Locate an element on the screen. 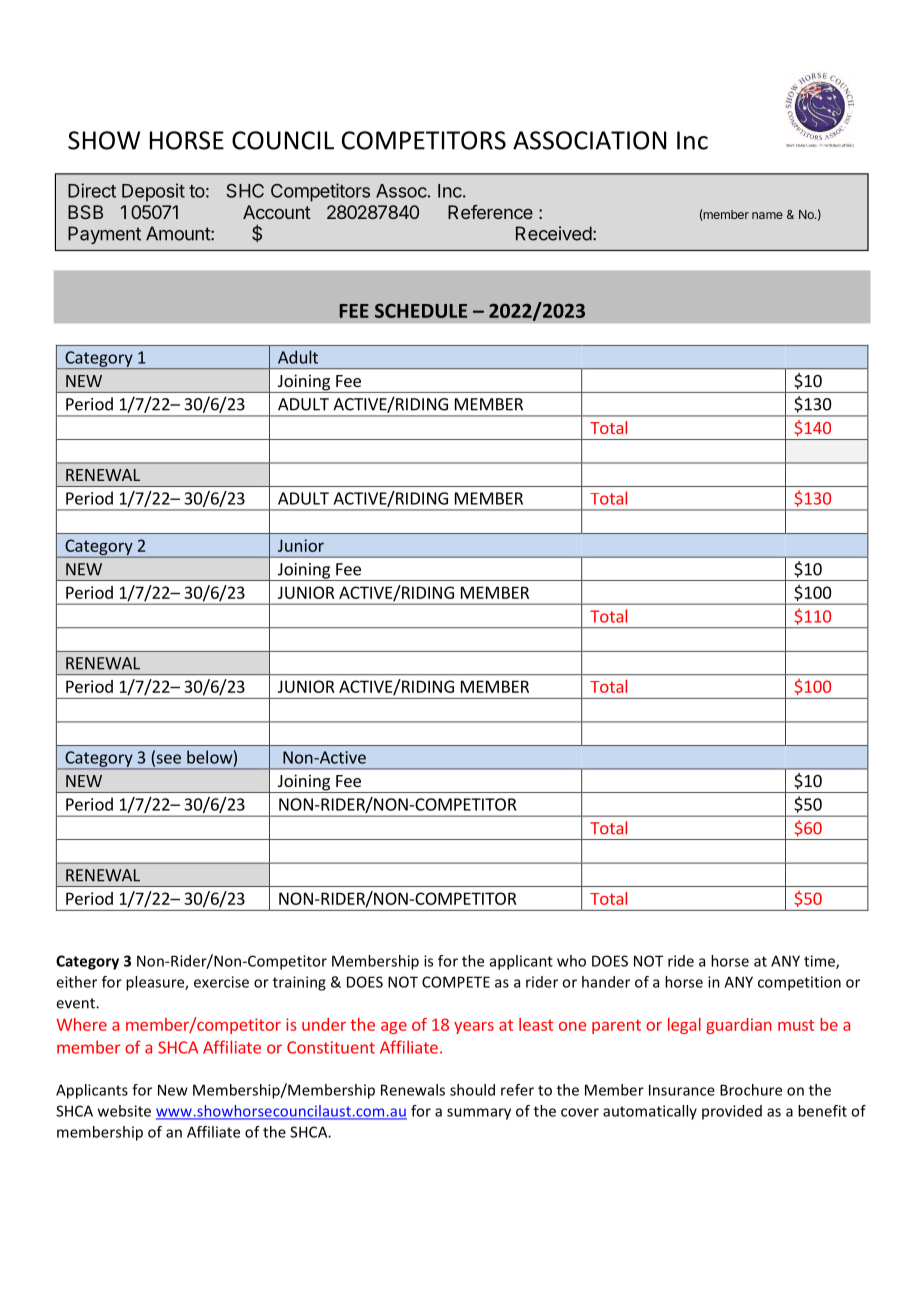 The image size is (924, 1308). Account is located at coordinates (277, 212).
